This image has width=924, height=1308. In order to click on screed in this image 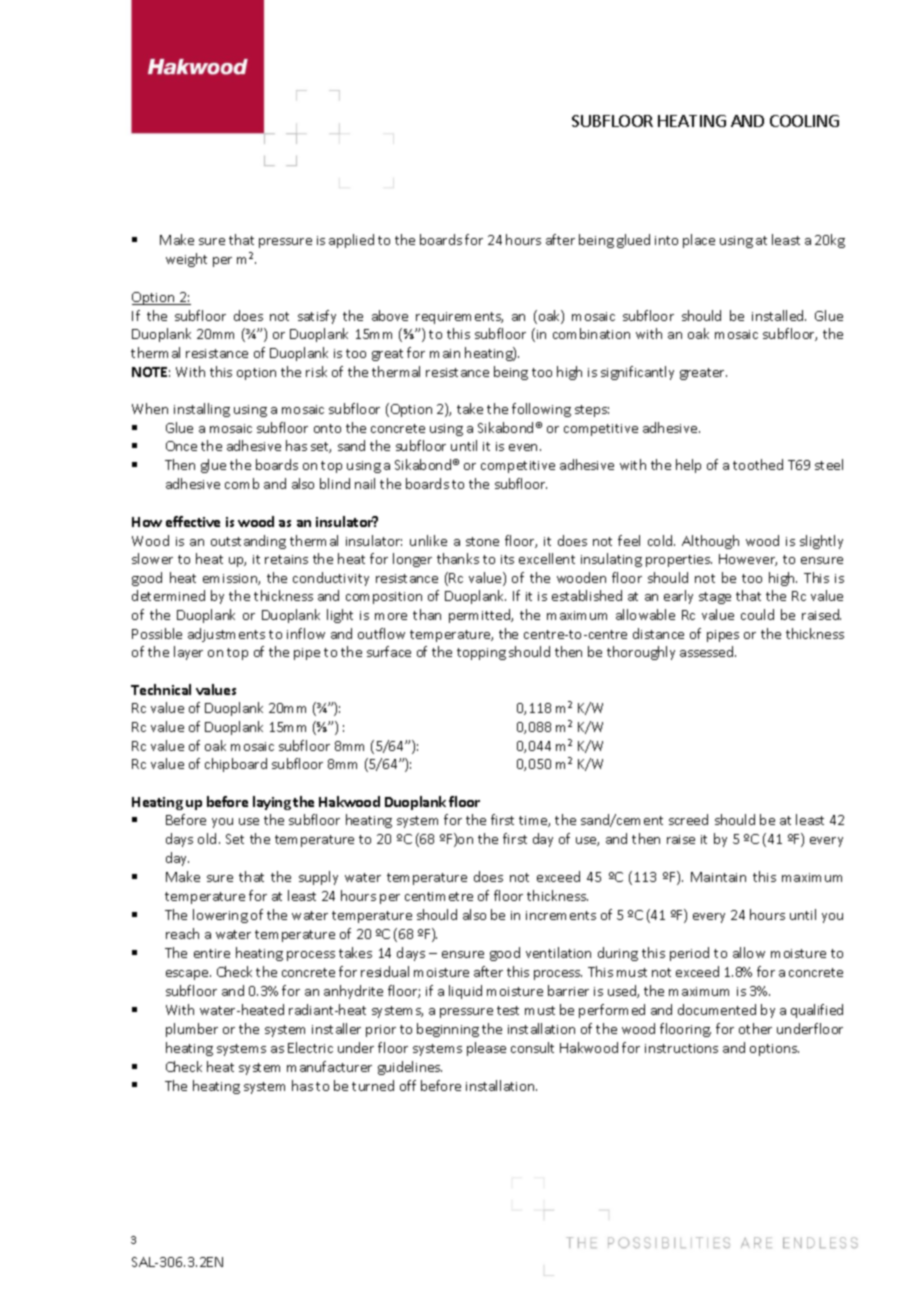, I will do `click(688, 819)`.
